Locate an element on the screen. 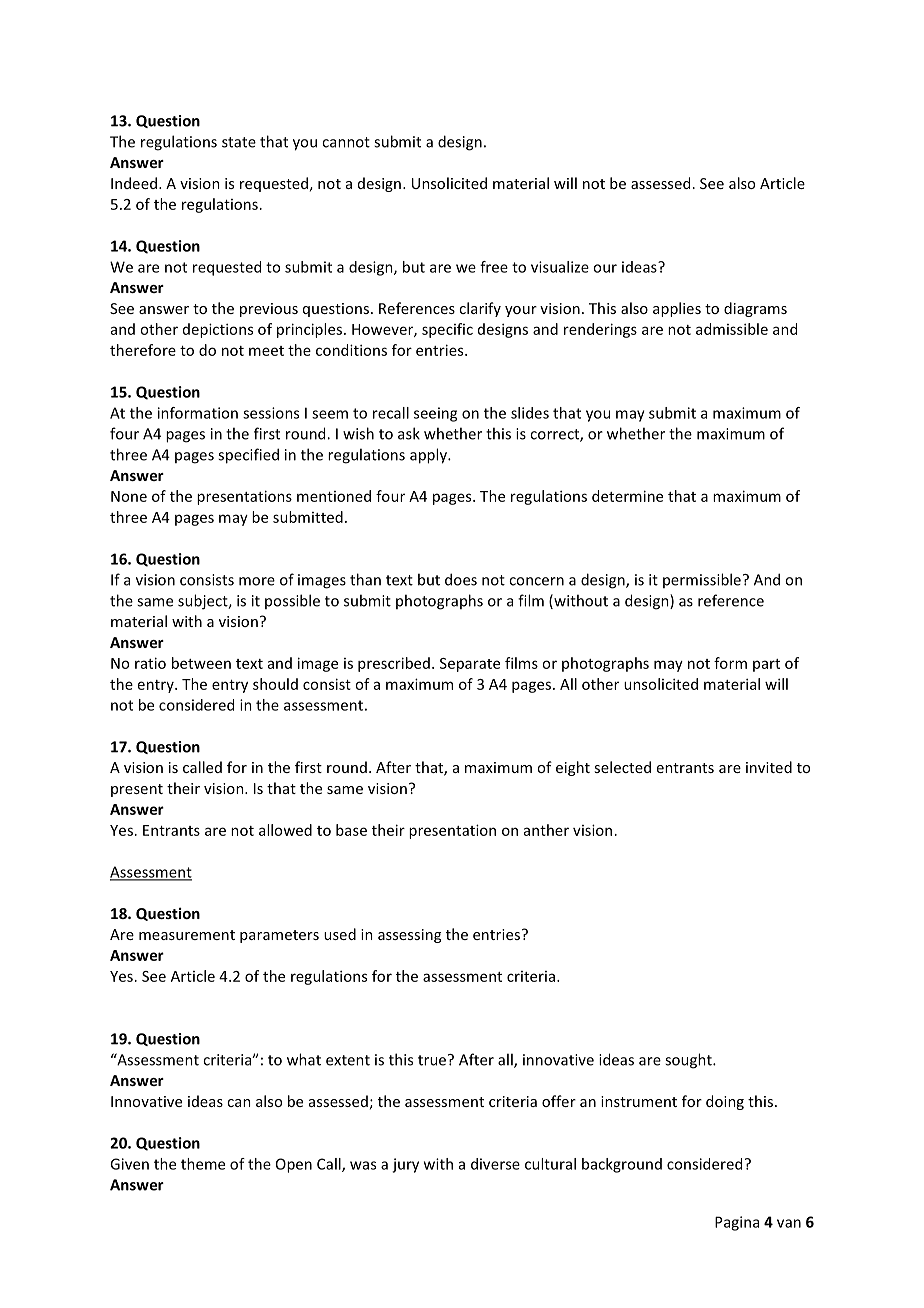  state is located at coordinates (239, 142).
